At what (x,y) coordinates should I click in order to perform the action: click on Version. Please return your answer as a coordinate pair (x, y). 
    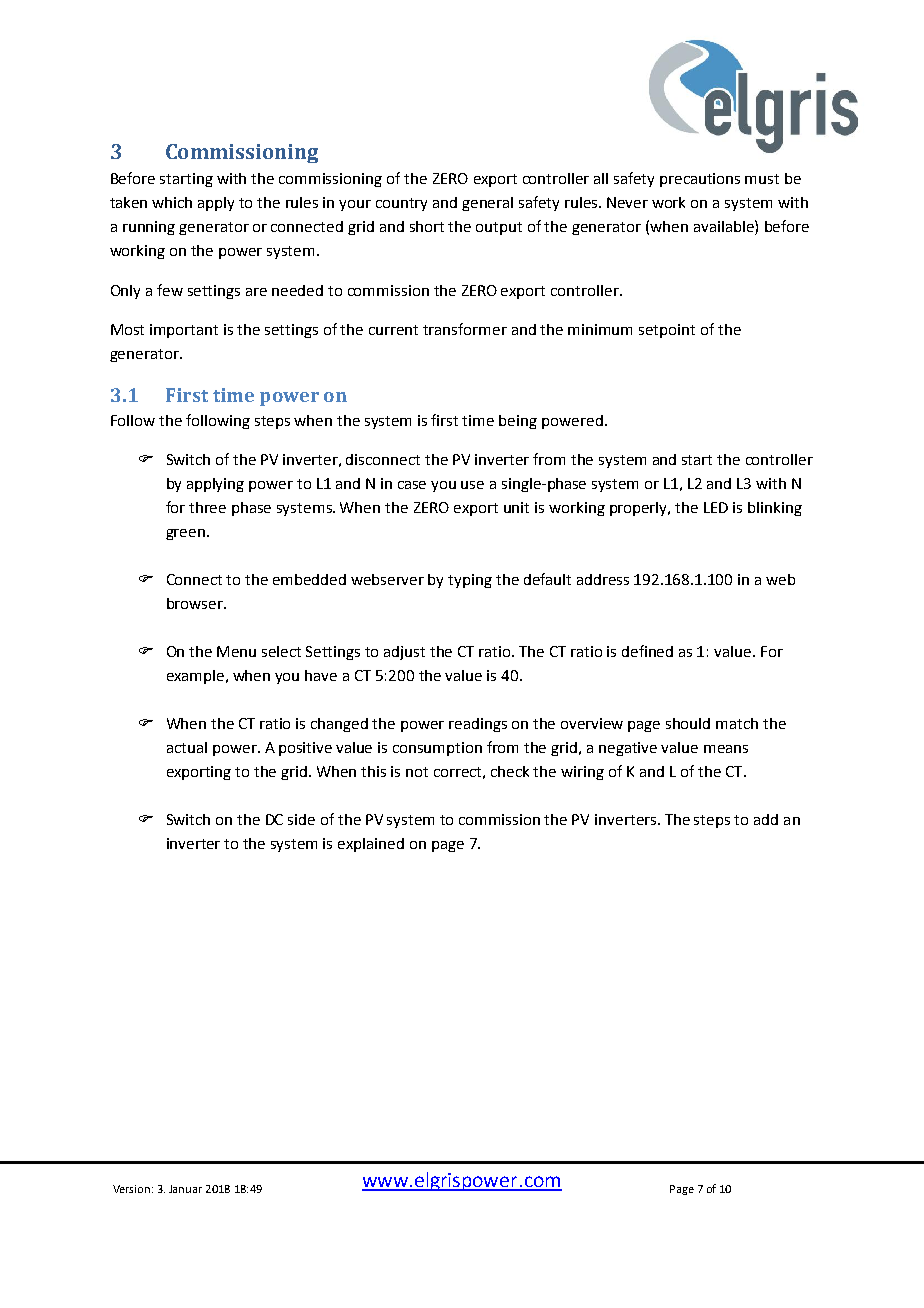
    Looking at the image, I should click on (133, 1189).
